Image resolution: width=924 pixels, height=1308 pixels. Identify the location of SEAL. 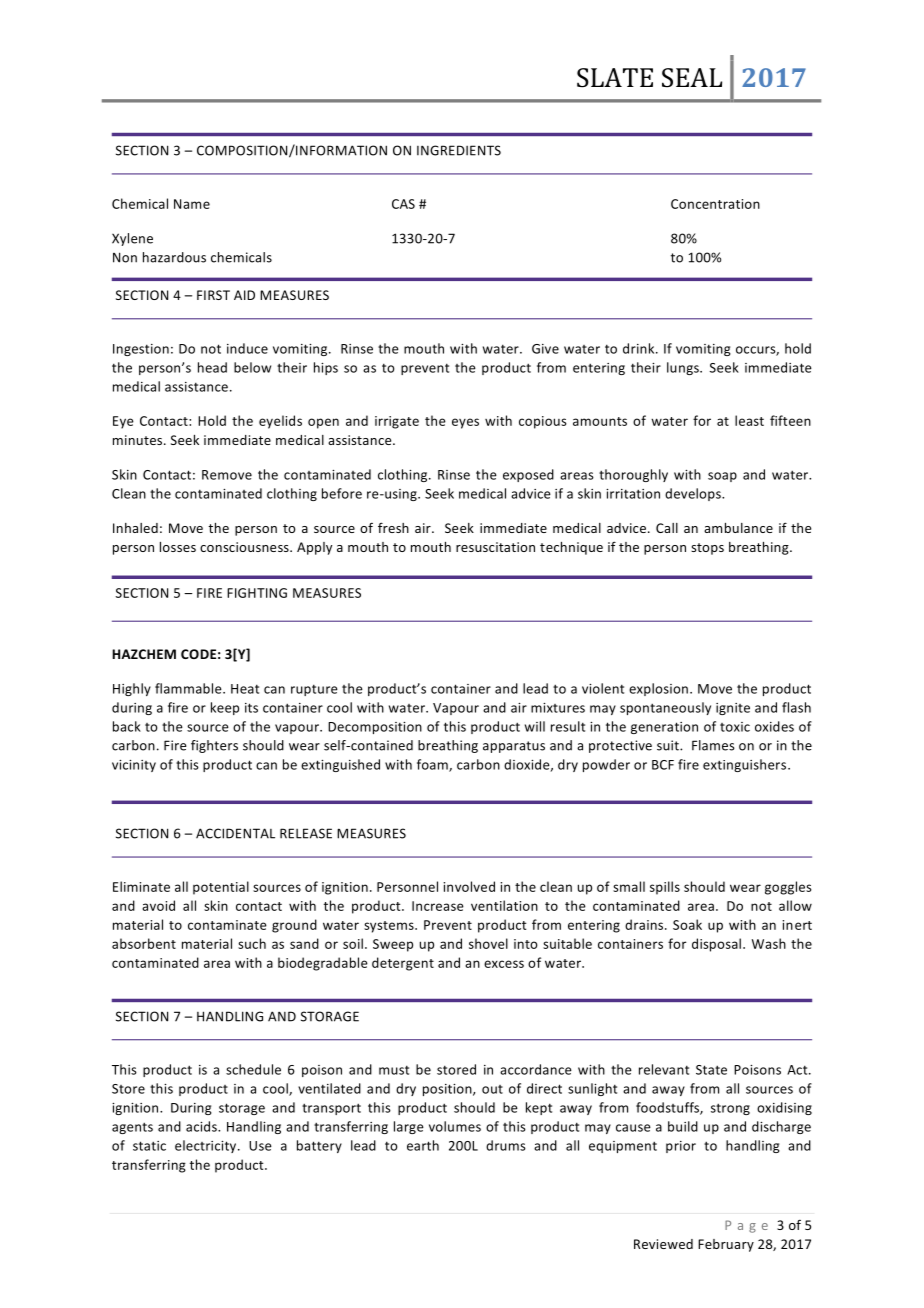
(692, 78).
